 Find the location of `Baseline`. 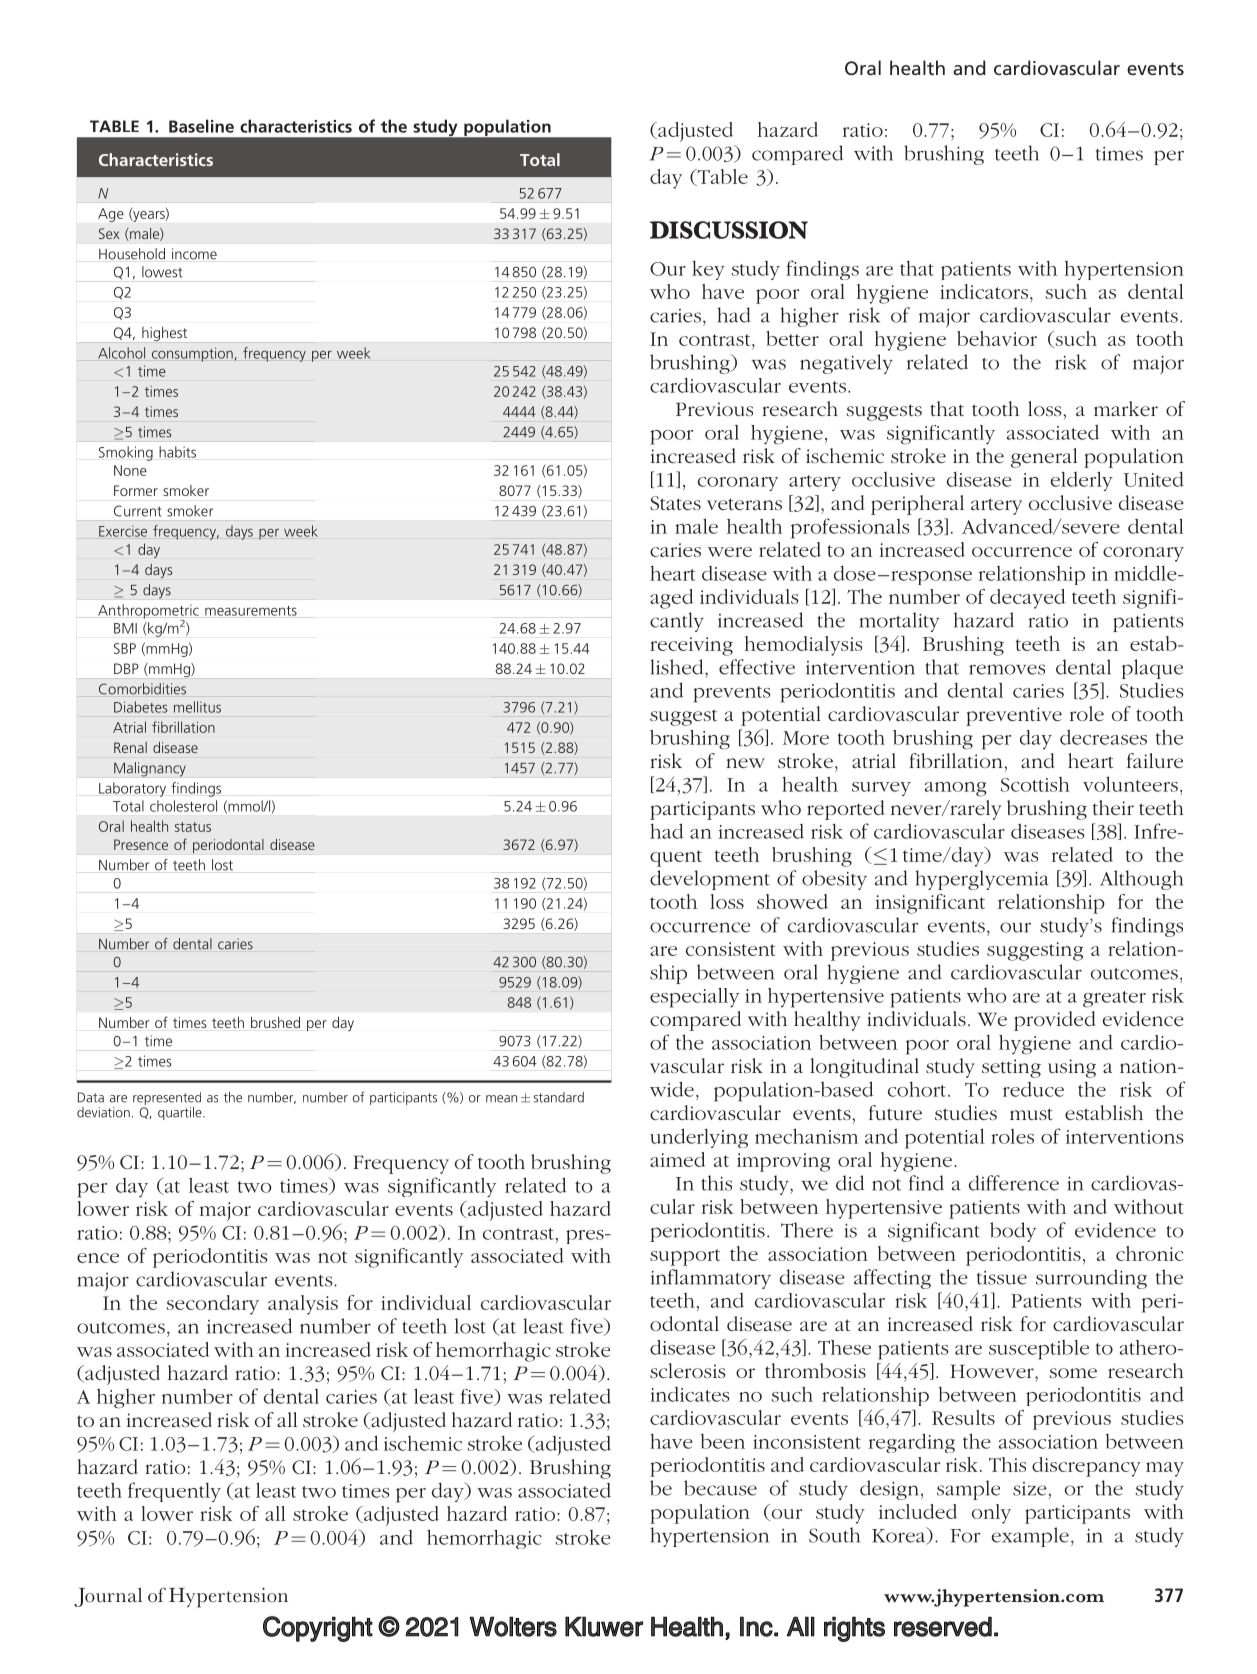

Baseline is located at coordinates (201, 126).
